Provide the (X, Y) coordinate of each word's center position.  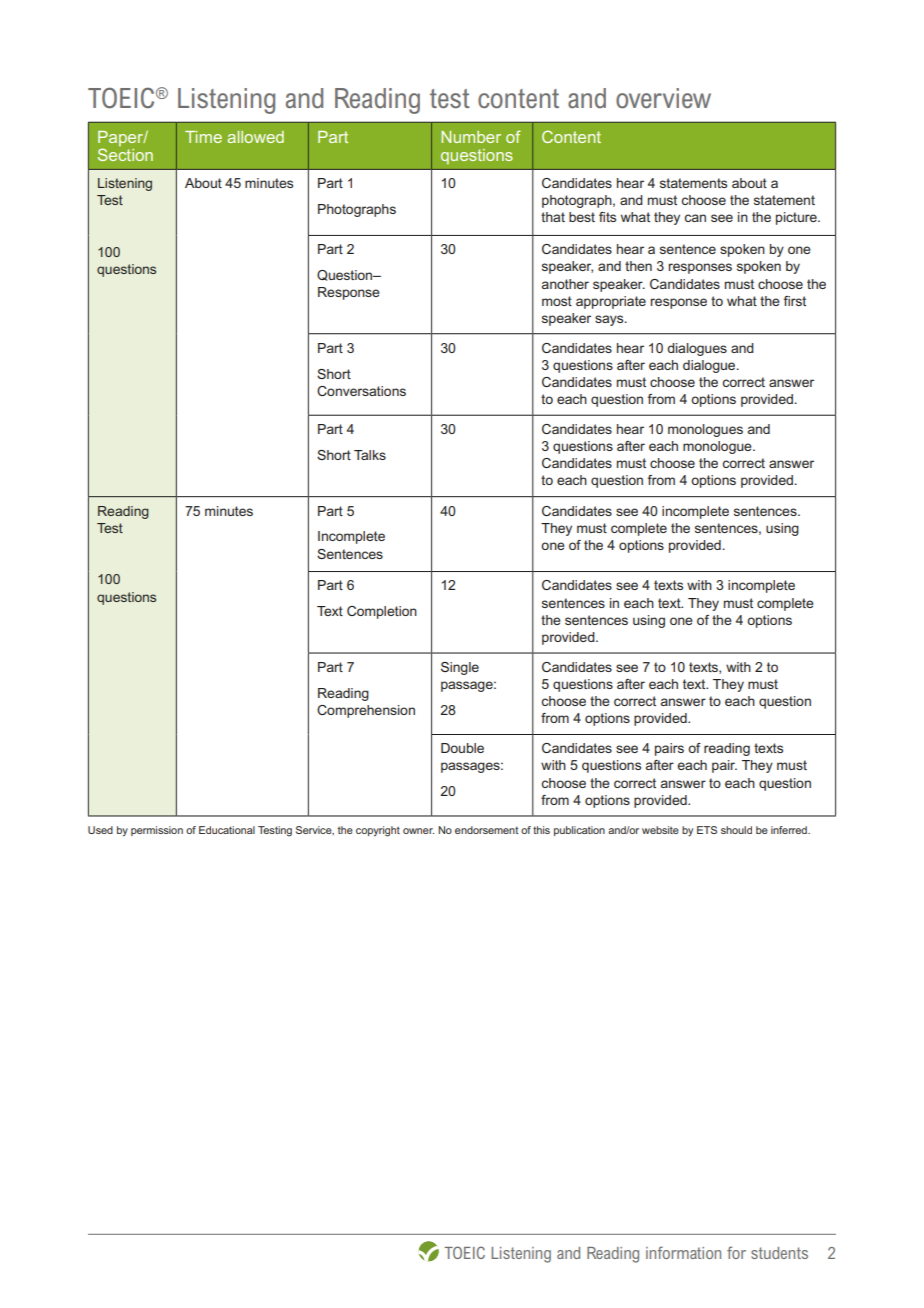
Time (203, 137)
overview (663, 98)
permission (157, 831)
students (779, 1253)
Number (471, 137)
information (683, 1252)
